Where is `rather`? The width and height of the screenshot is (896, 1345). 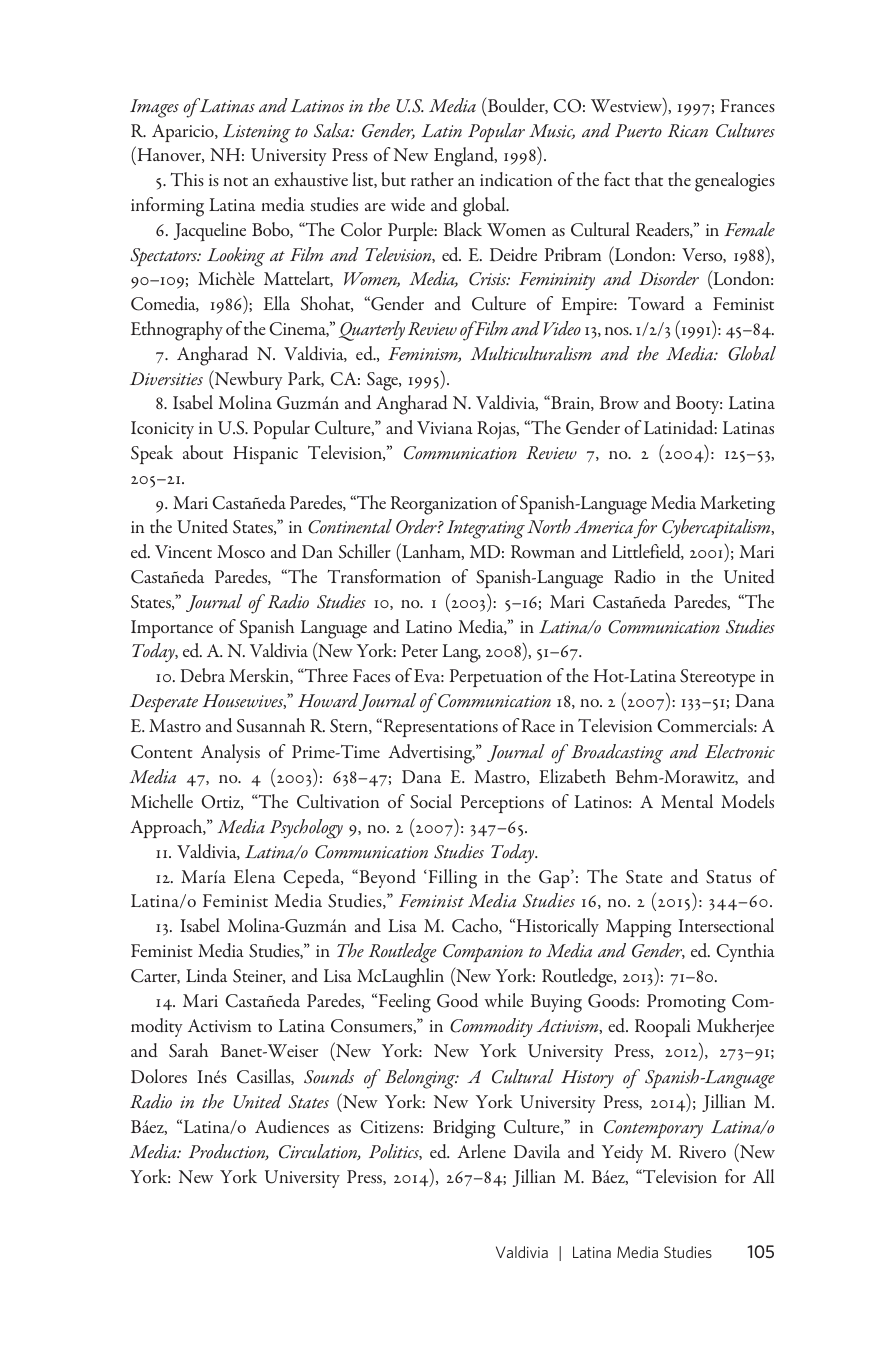
rather is located at coordinates (432, 179).
